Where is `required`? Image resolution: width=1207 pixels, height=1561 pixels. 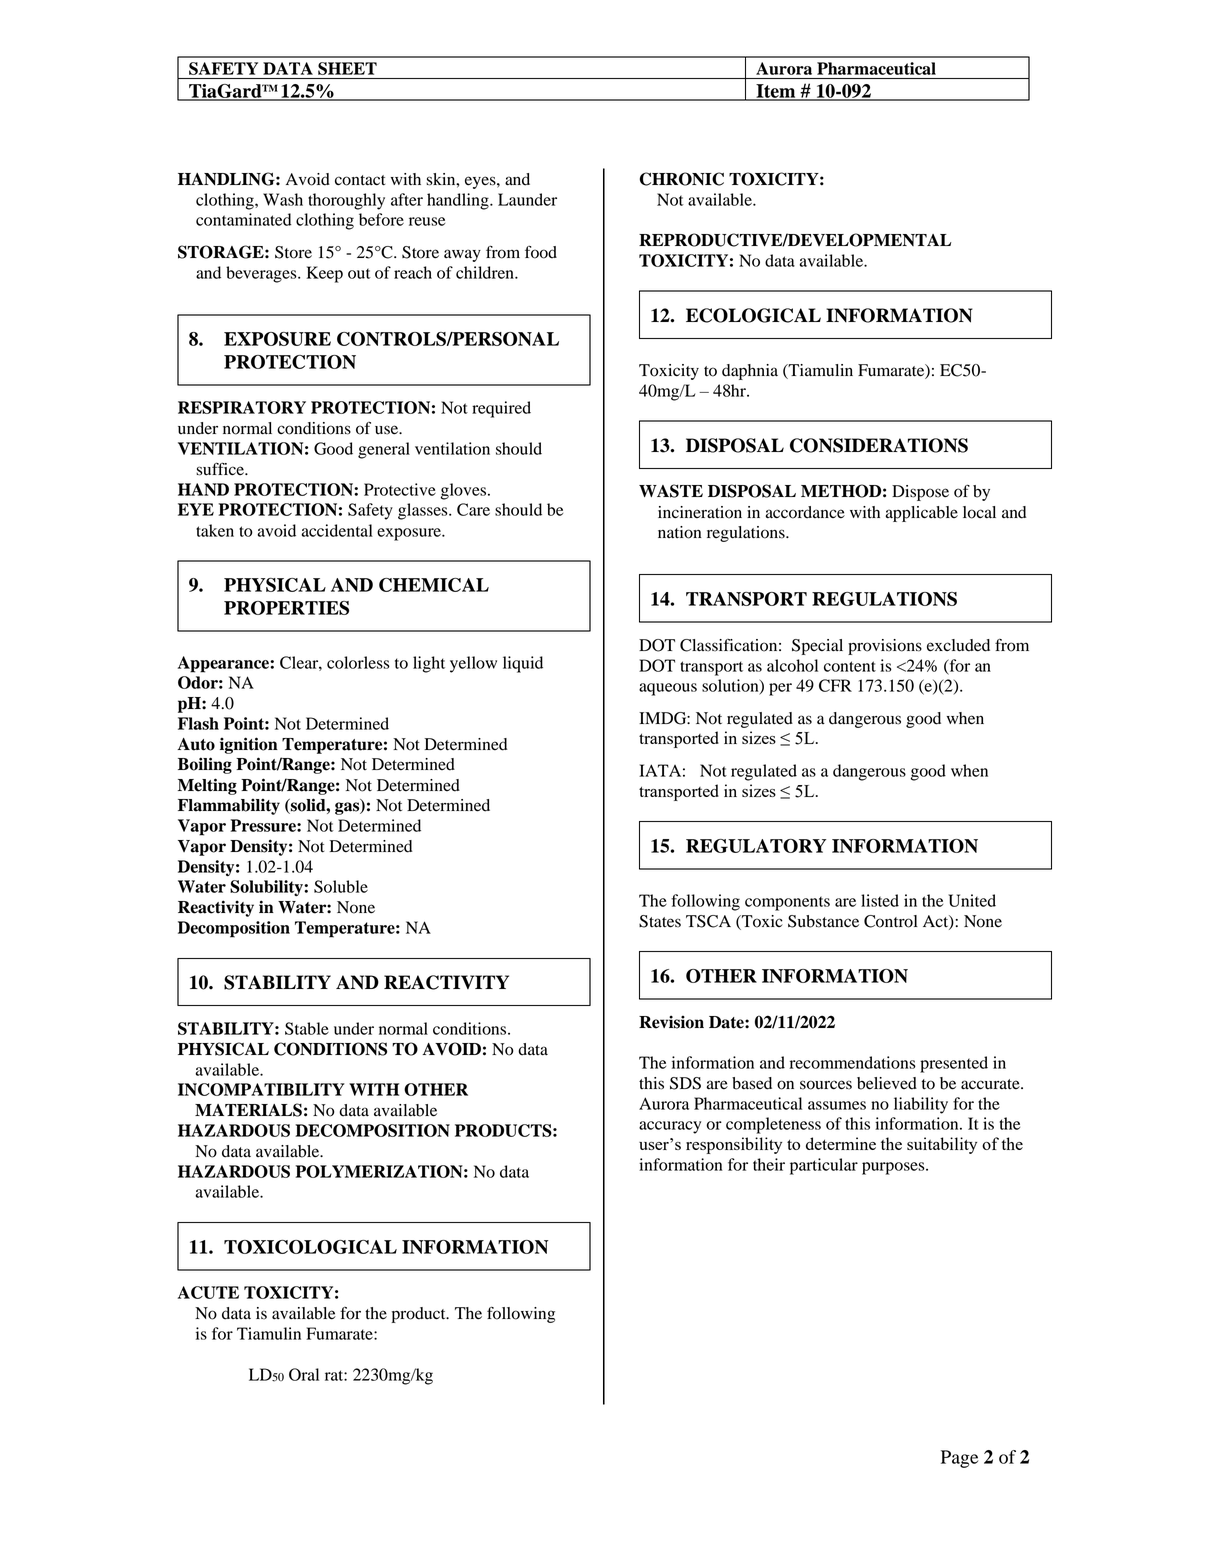 required is located at coordinates (501, 409).
